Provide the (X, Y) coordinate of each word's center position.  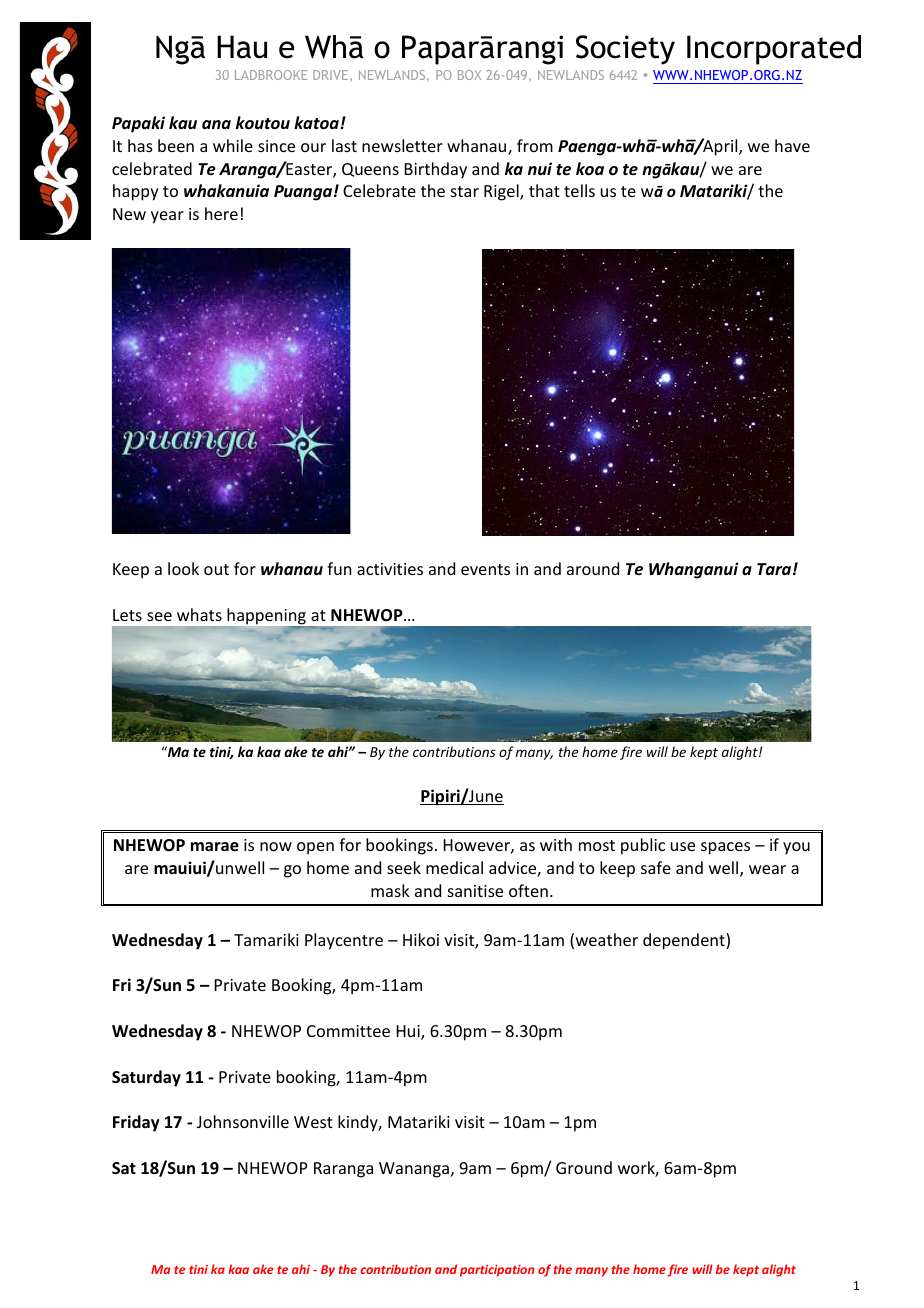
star (465, 191)
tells (579, 190)
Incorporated (774, 50)
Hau (242, 47)
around (593, 568)
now (276, 846)
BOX (469, 75)
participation (497, 1271)
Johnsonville (243, 1121)
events (485, 569)
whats (199, 614)
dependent (685, 941)
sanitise (475, 891)
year (167, 217)
